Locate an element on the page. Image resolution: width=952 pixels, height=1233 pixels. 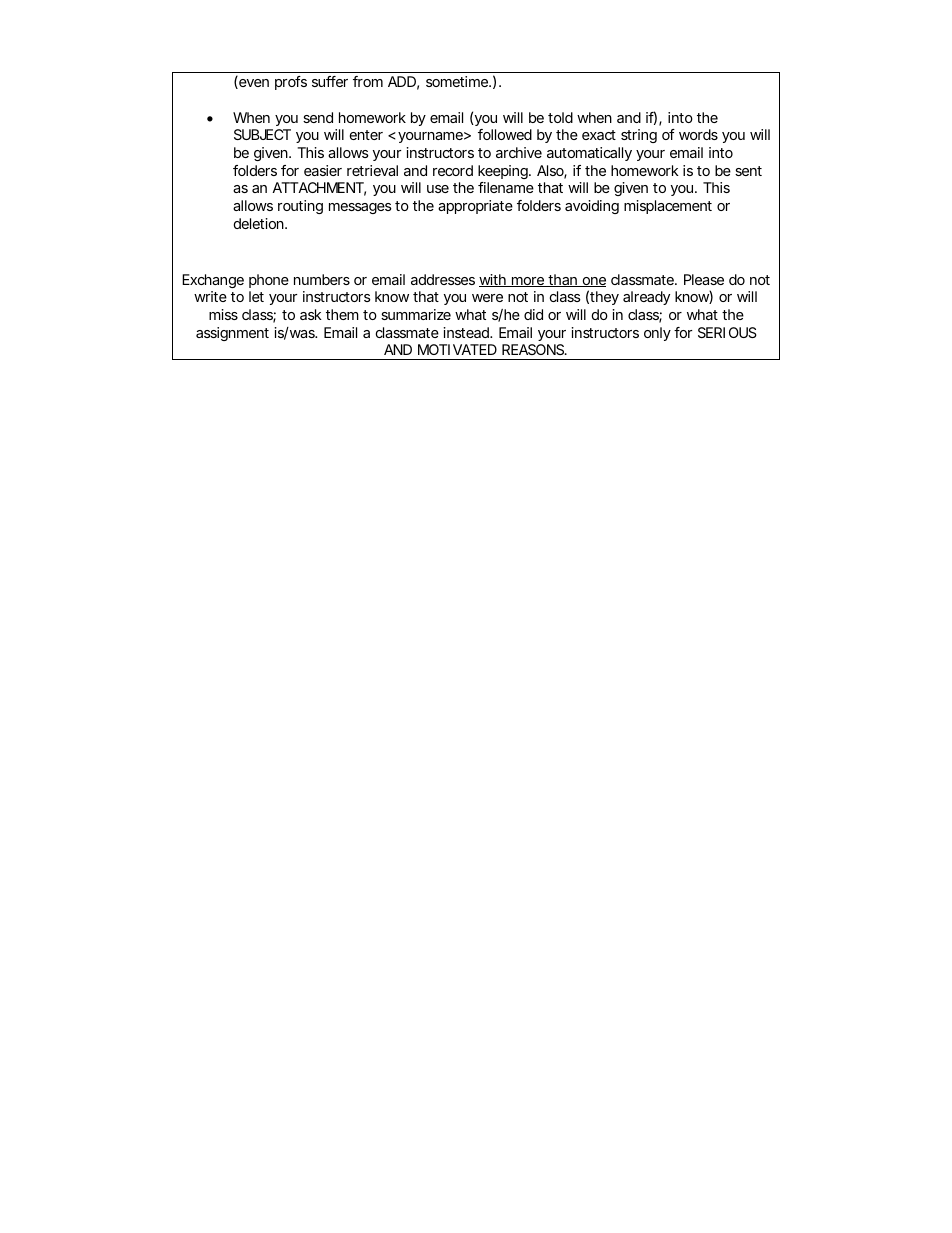
avoiding is located at coordinates (592, 207).
